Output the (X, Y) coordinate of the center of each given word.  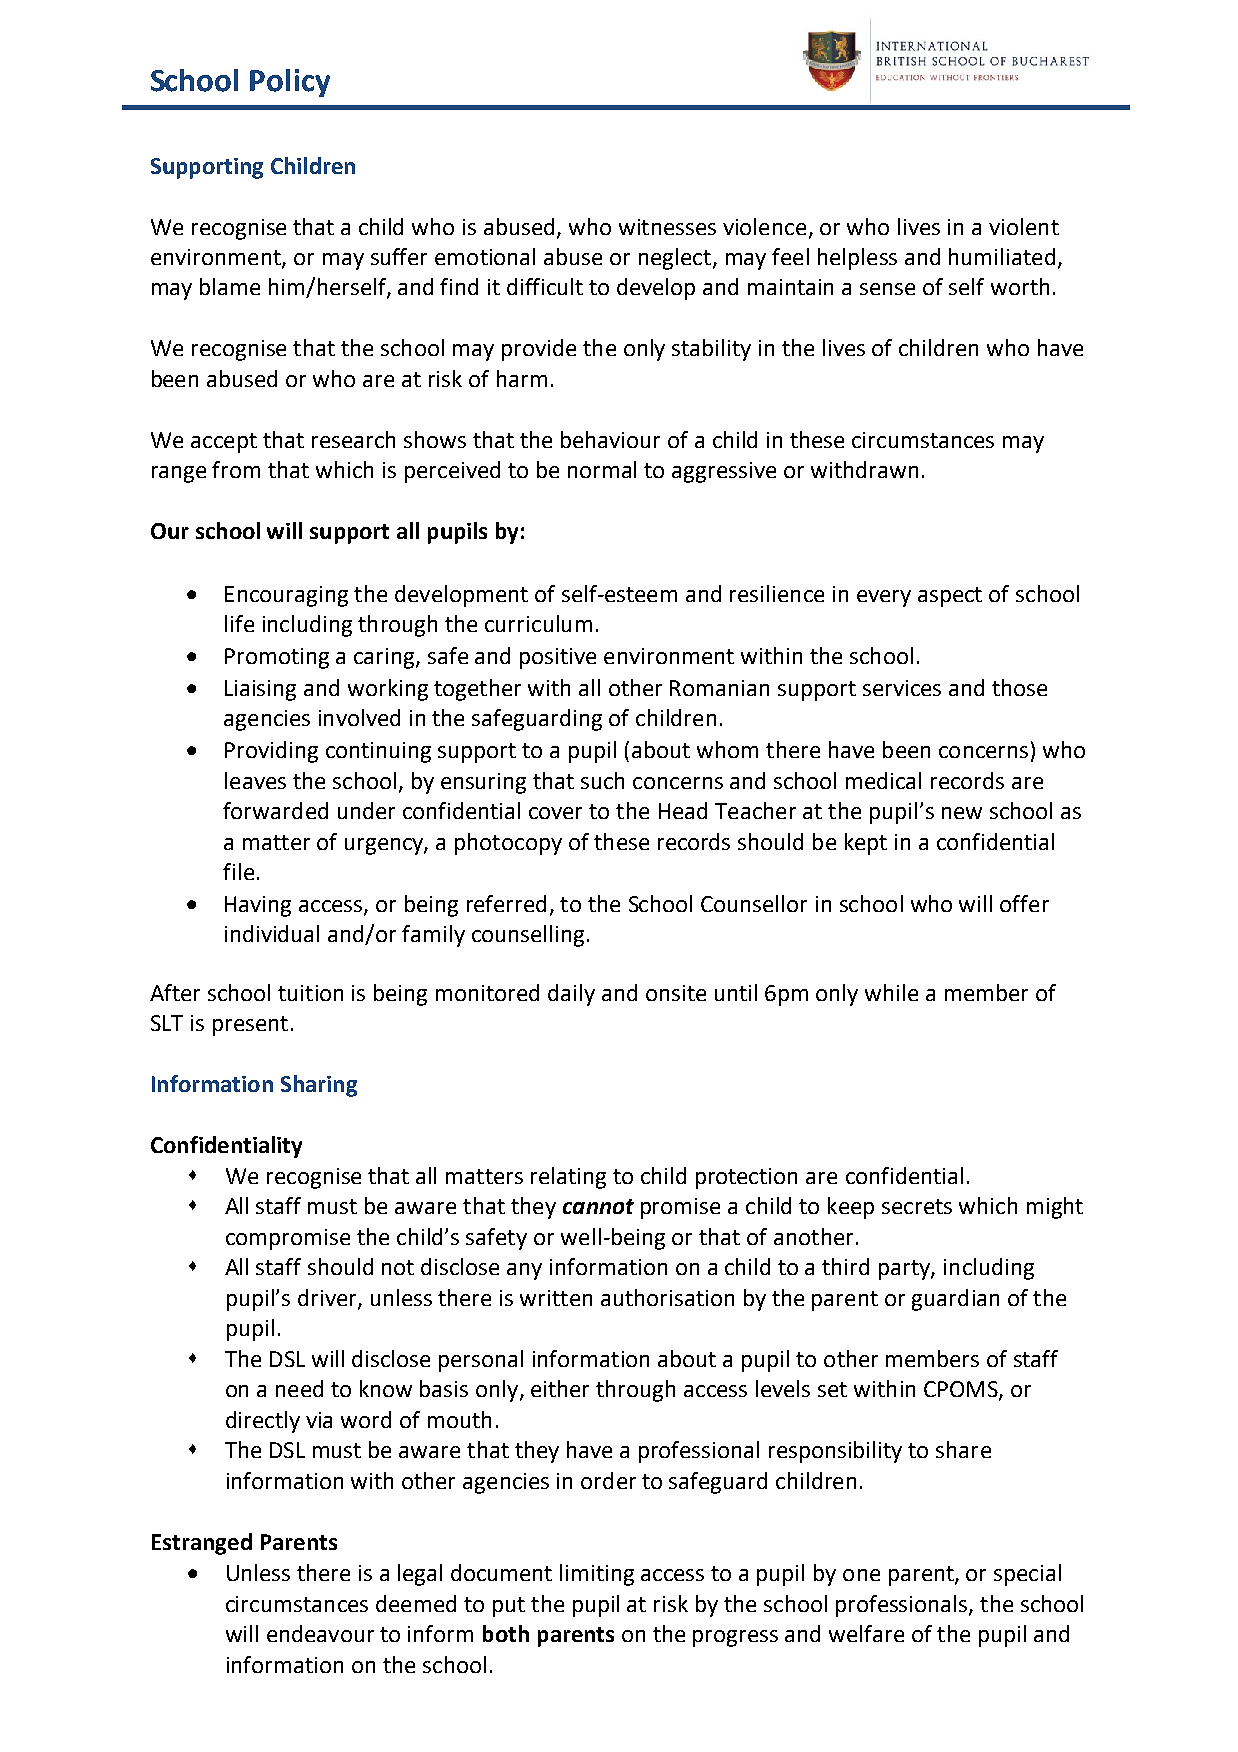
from (236, 469)
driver (328, 1298)
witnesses (667, 227)
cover (555, 813)
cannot (598, 1206)
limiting (597, 1575)
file (238, 871)
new (962, 813)
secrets (917, 1206)
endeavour (320, 1633)
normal (602, 469)
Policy (290, 83)
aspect (950, 597)
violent (1024, 226)
